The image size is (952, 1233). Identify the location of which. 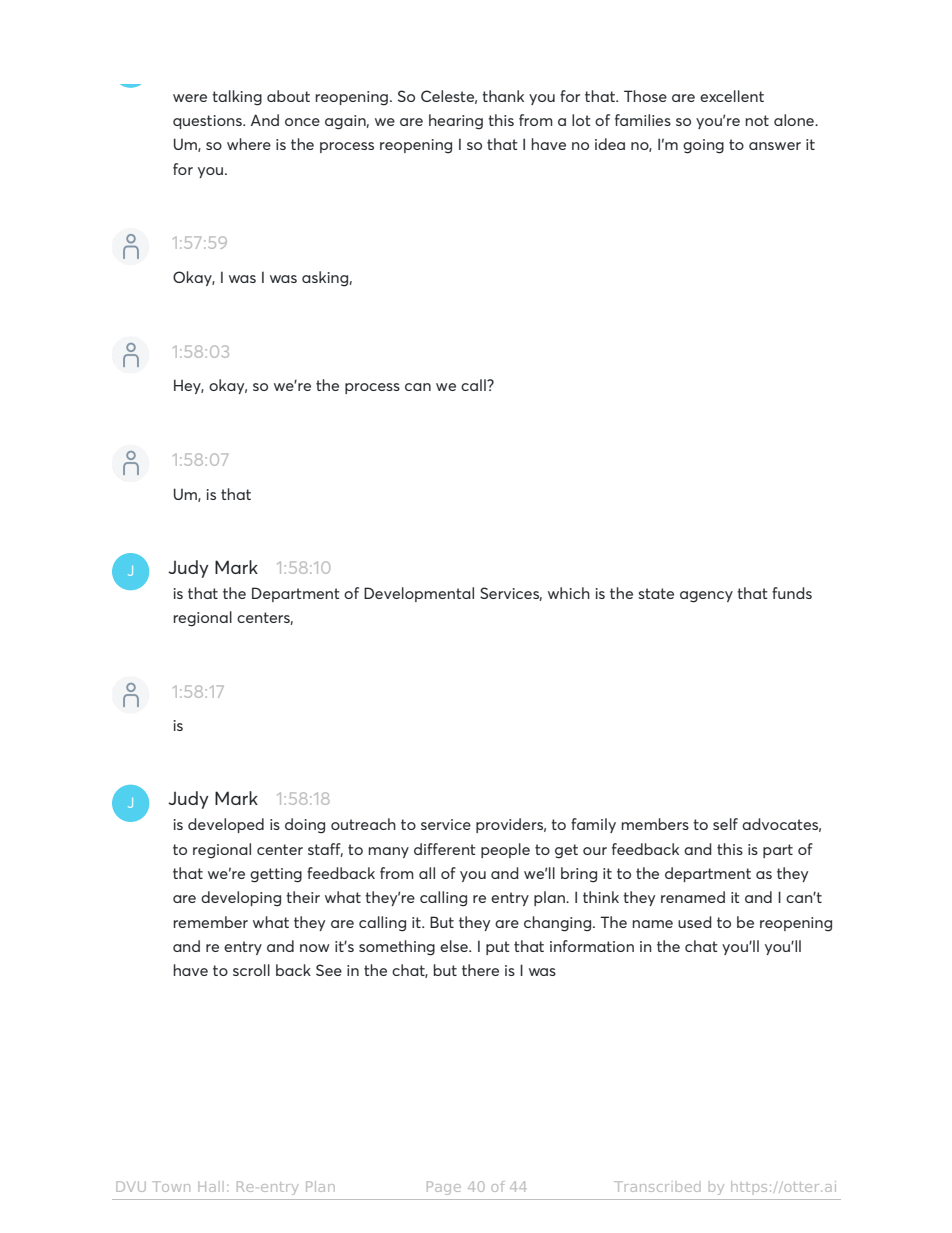
(569, 593).
